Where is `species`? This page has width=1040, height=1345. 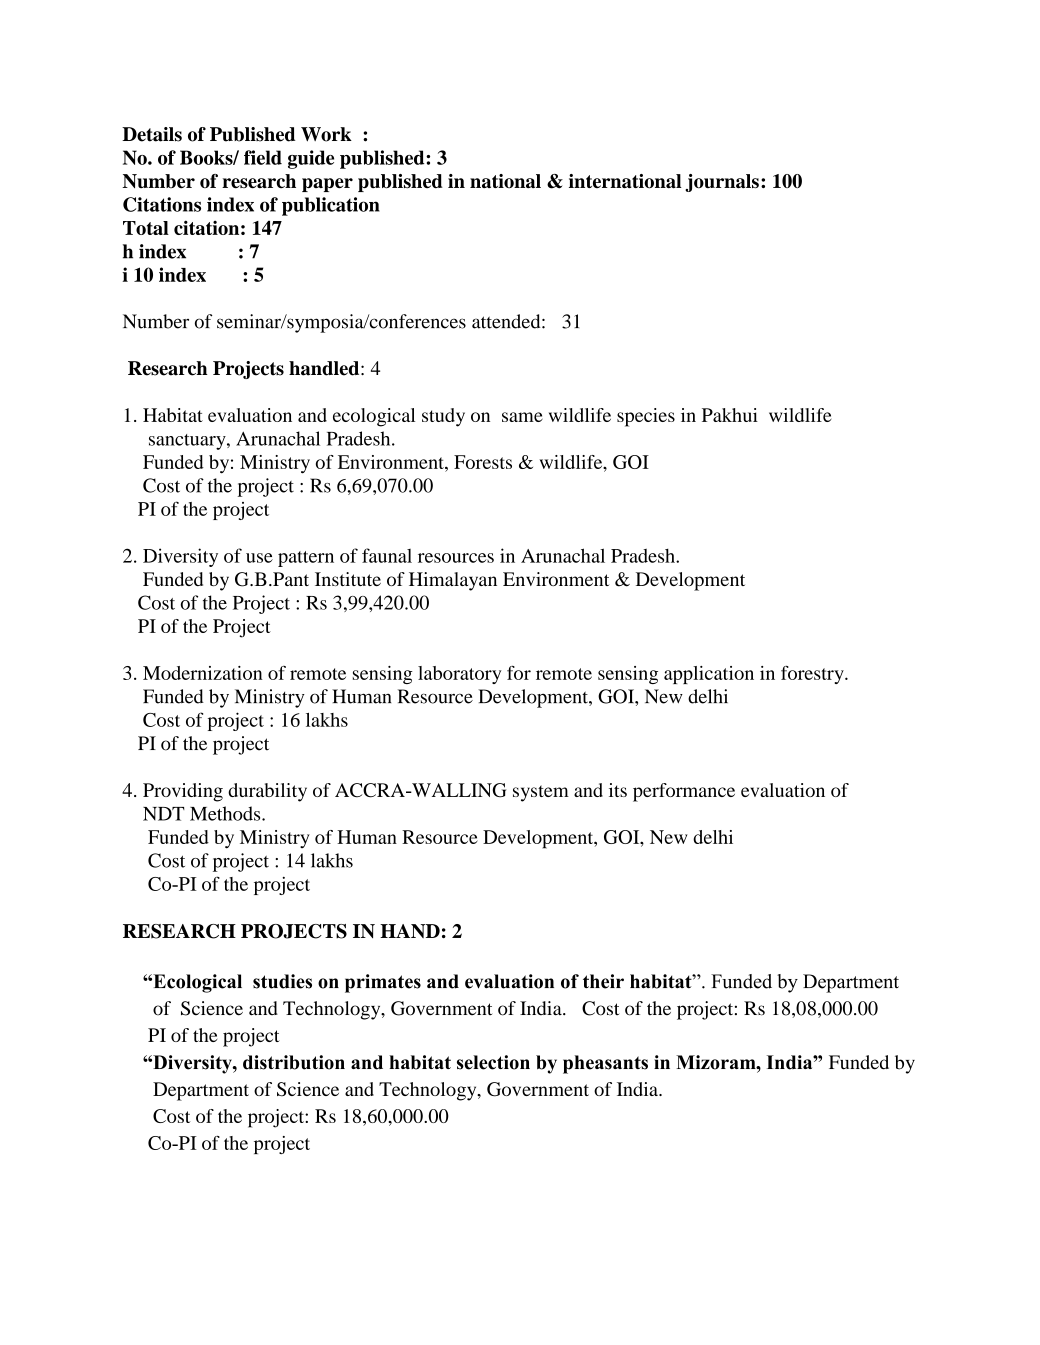 species is located at coordinates (646, 417).
